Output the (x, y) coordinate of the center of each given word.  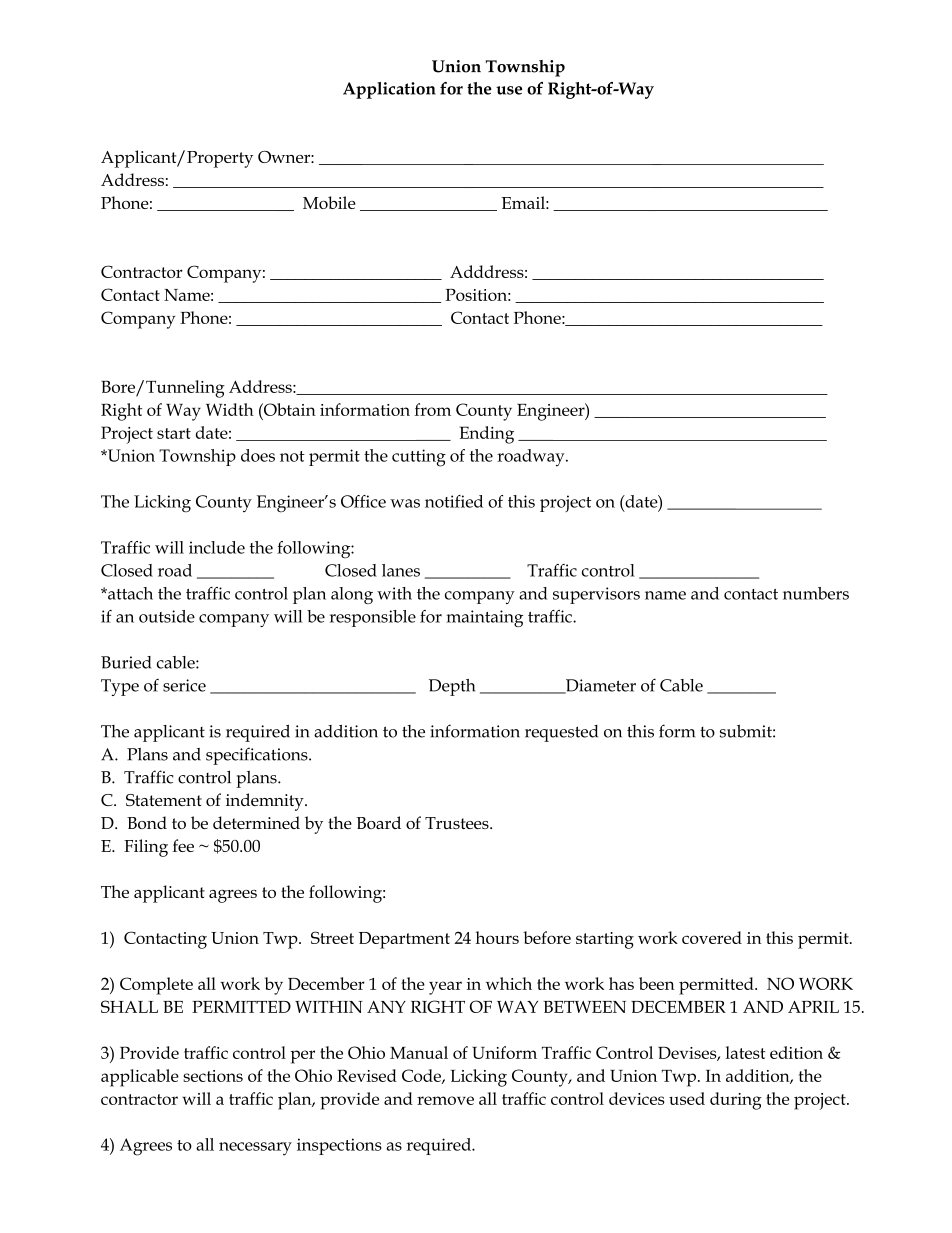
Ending (487, 435)
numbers (816, 593)
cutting (419, 458)
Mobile (329, 202)
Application (389, 90)
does (258, 455)
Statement (164, 800)
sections (213, 1076)
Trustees (458, 823)
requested (561, 733)
